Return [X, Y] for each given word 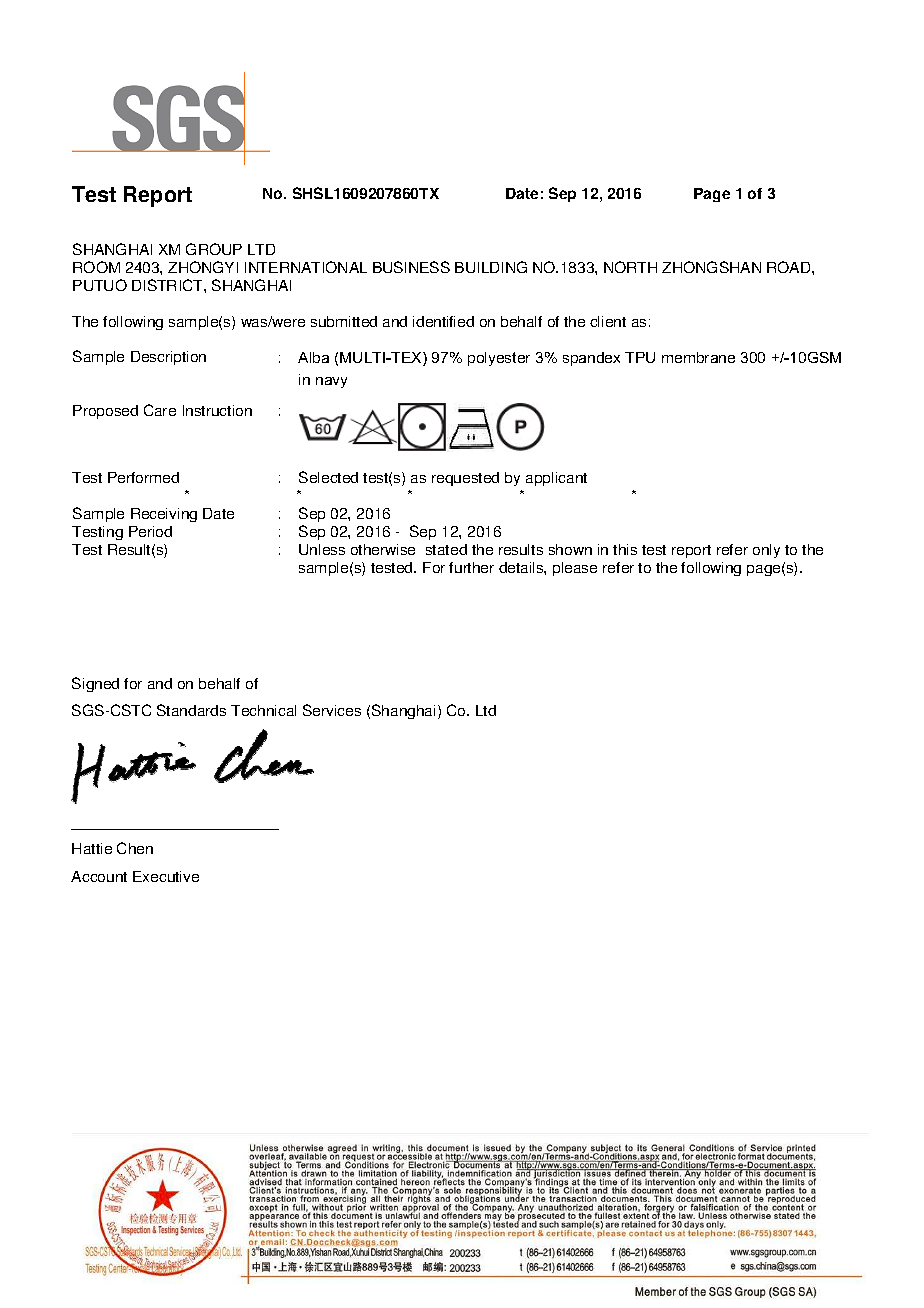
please [575, 569]
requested [465, 479]
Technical [263, 710]
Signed [95, 684]
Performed [143, 477]
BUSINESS [411, 267]
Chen [135, 848]
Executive [166, 876]
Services [332, 710]
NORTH [630, 267]
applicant [556, 479]
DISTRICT [168, 285]
